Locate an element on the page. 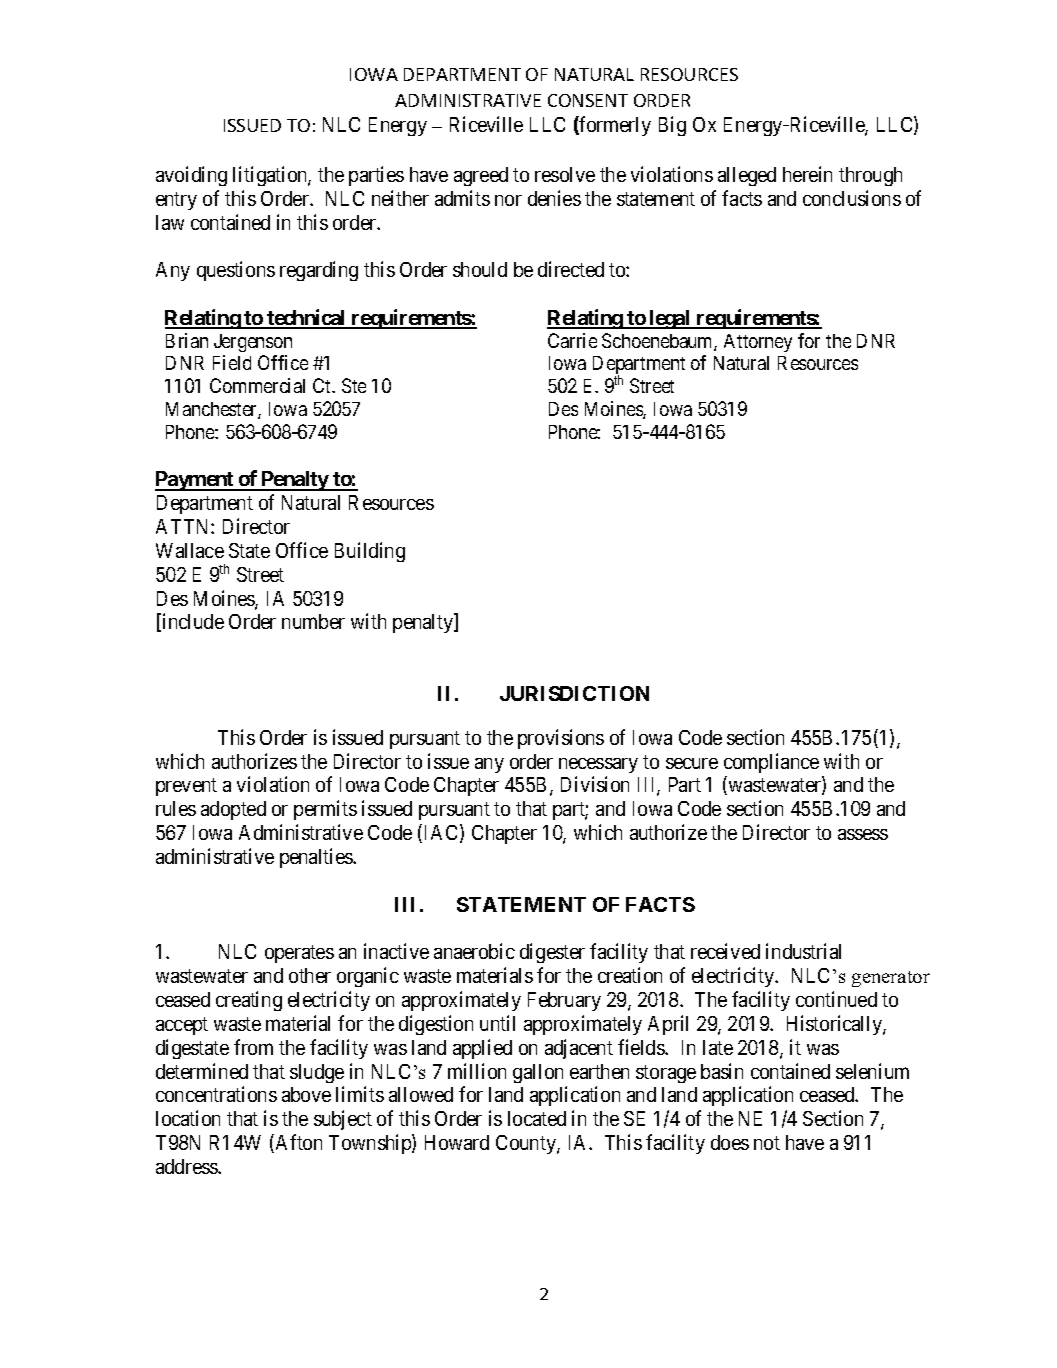 The height and width of the document is (1368, 1057). located is located at coordinates (537, 1118).
